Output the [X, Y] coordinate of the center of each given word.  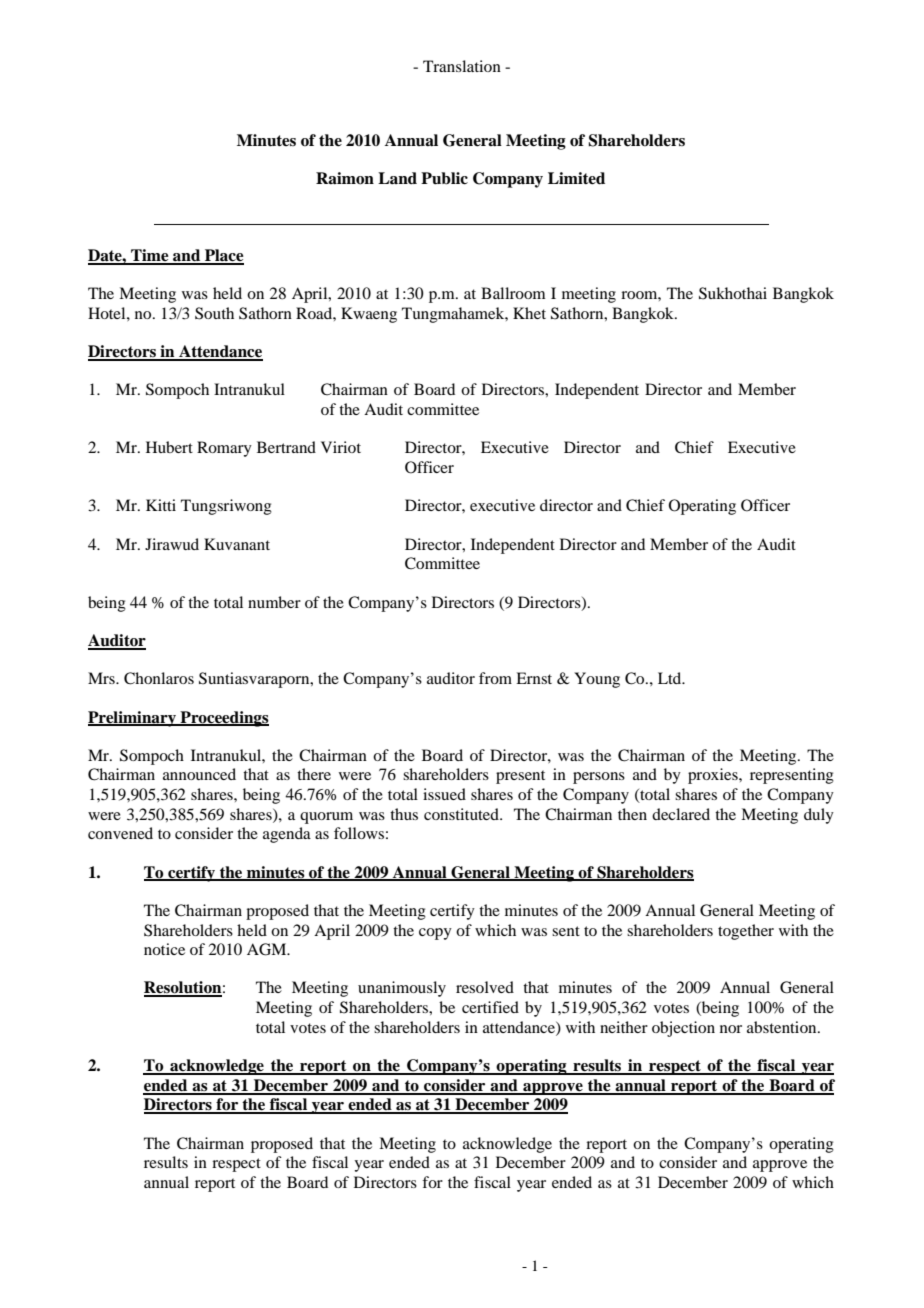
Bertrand [286, 447]
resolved [485, 987]
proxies [714, 776]
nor [731, 1029]
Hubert [169, 447]
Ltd [671, 678]
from [495, 678]
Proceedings [223, 719]
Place [223, 256]
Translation [462, 66]
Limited [576, 178]
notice [164, 949]
